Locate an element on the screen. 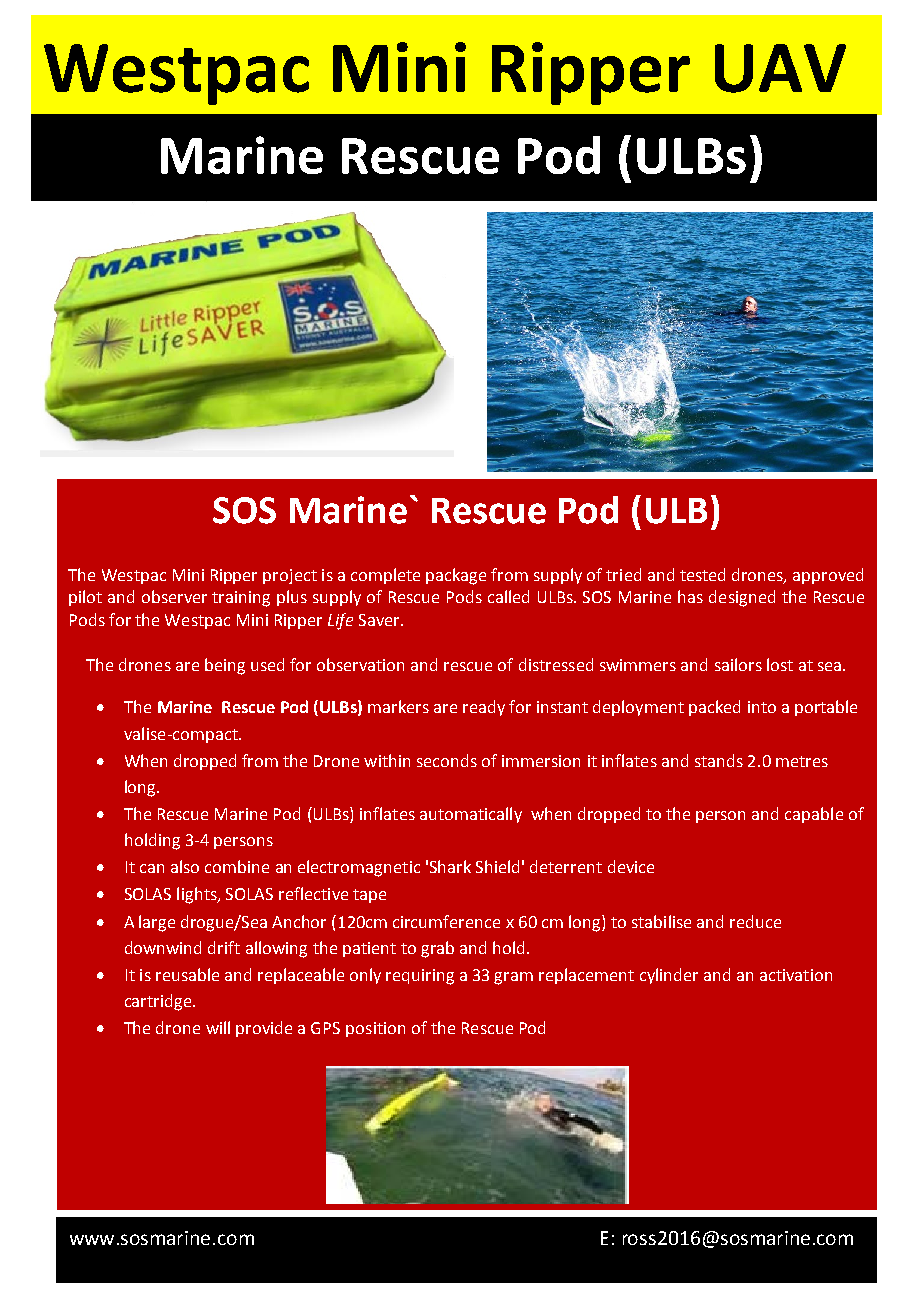  capable is located at coordinates (814, 815).
